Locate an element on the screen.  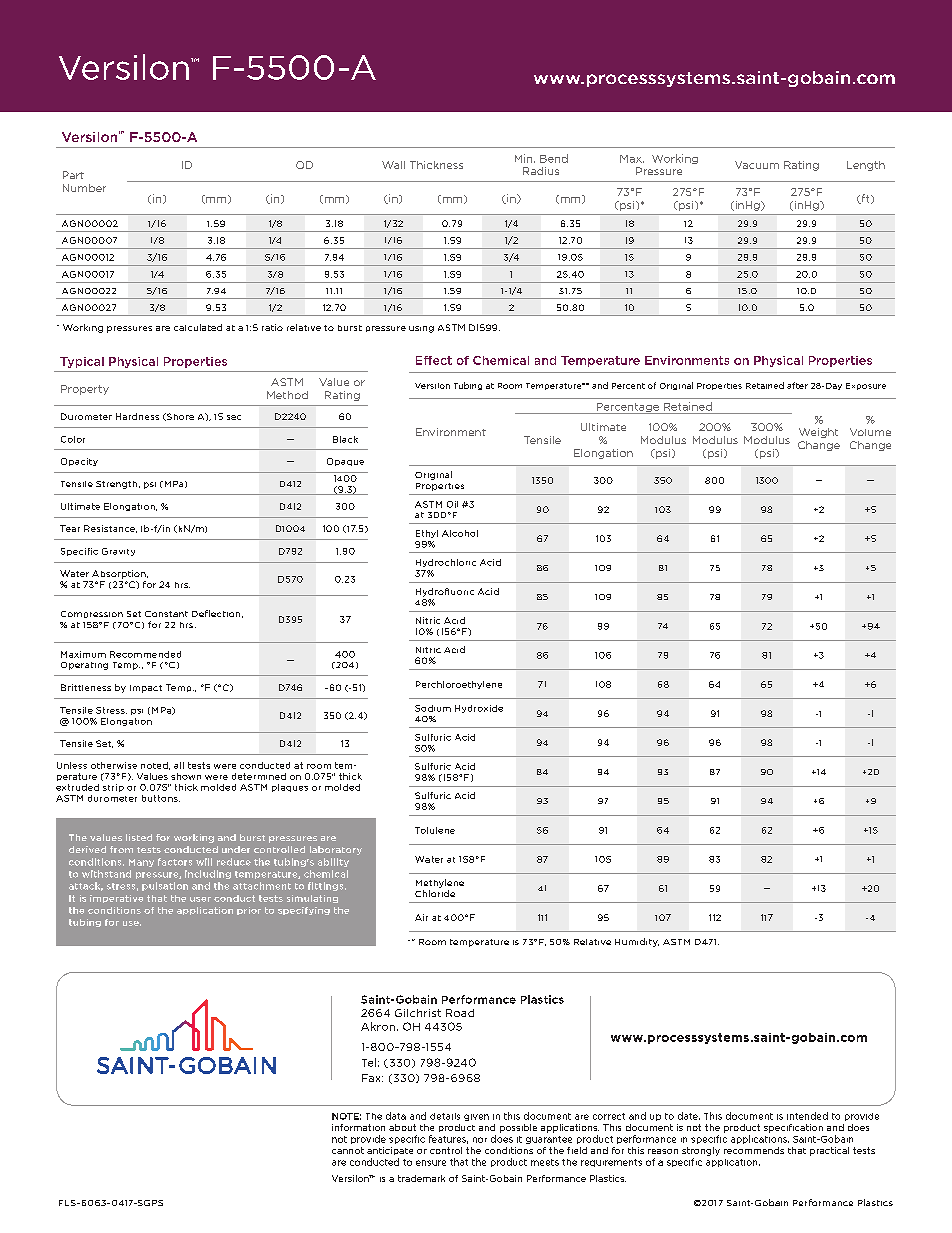
Humidity is located at coordinates (637, 942).
